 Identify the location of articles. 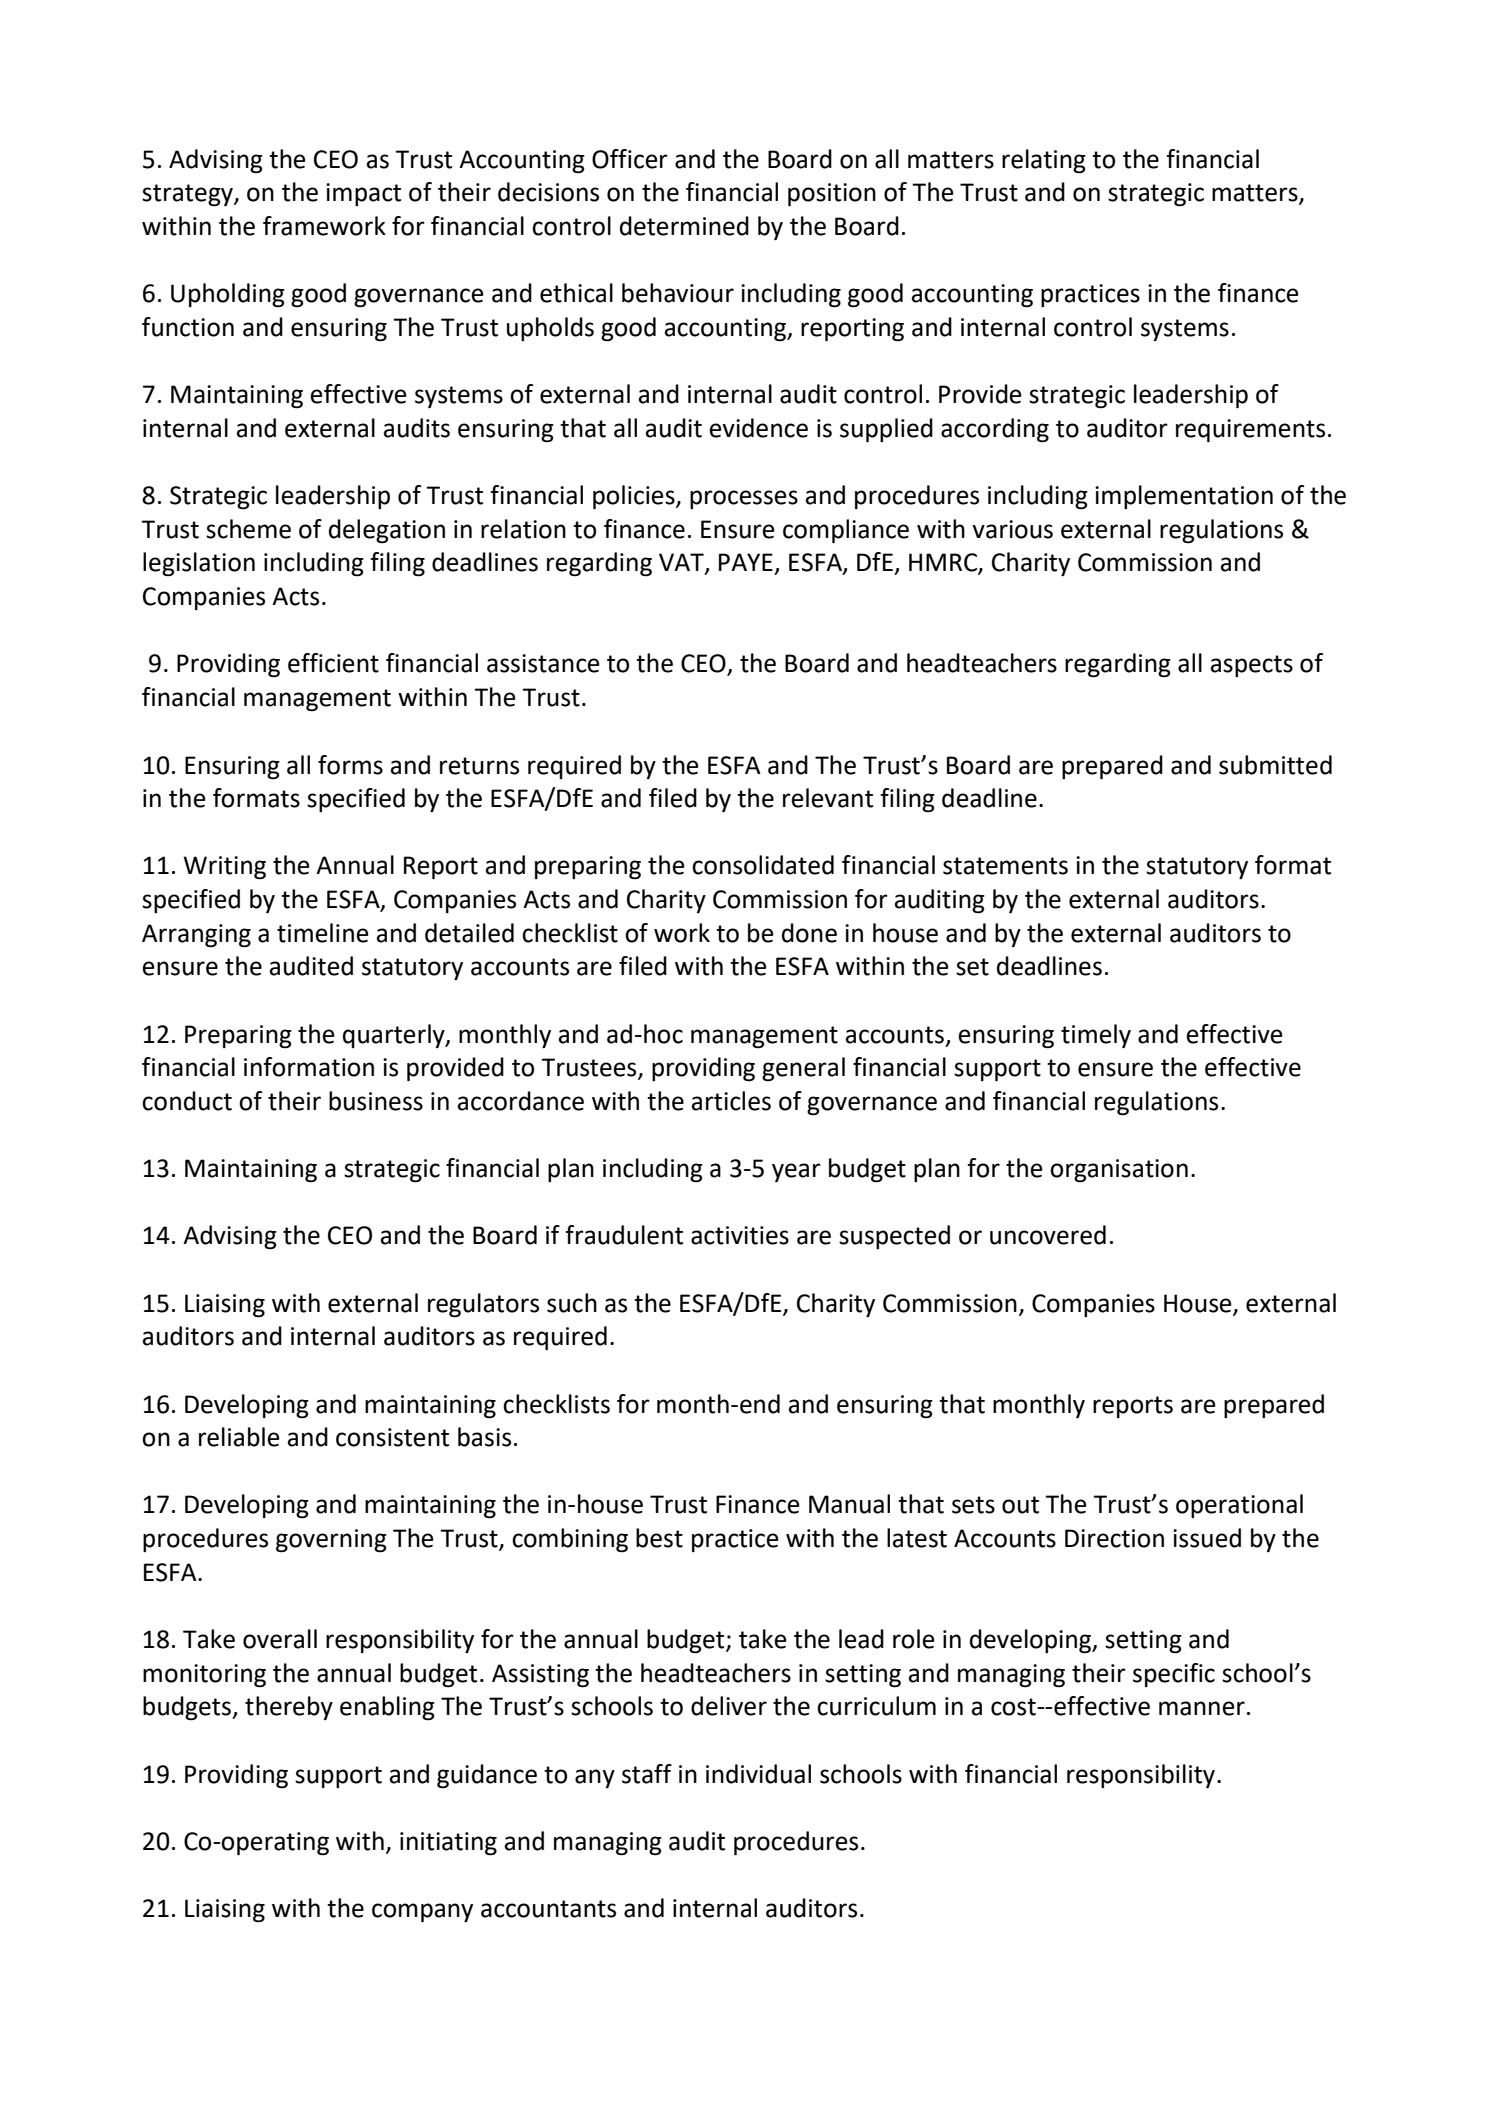
(731, 1101).
